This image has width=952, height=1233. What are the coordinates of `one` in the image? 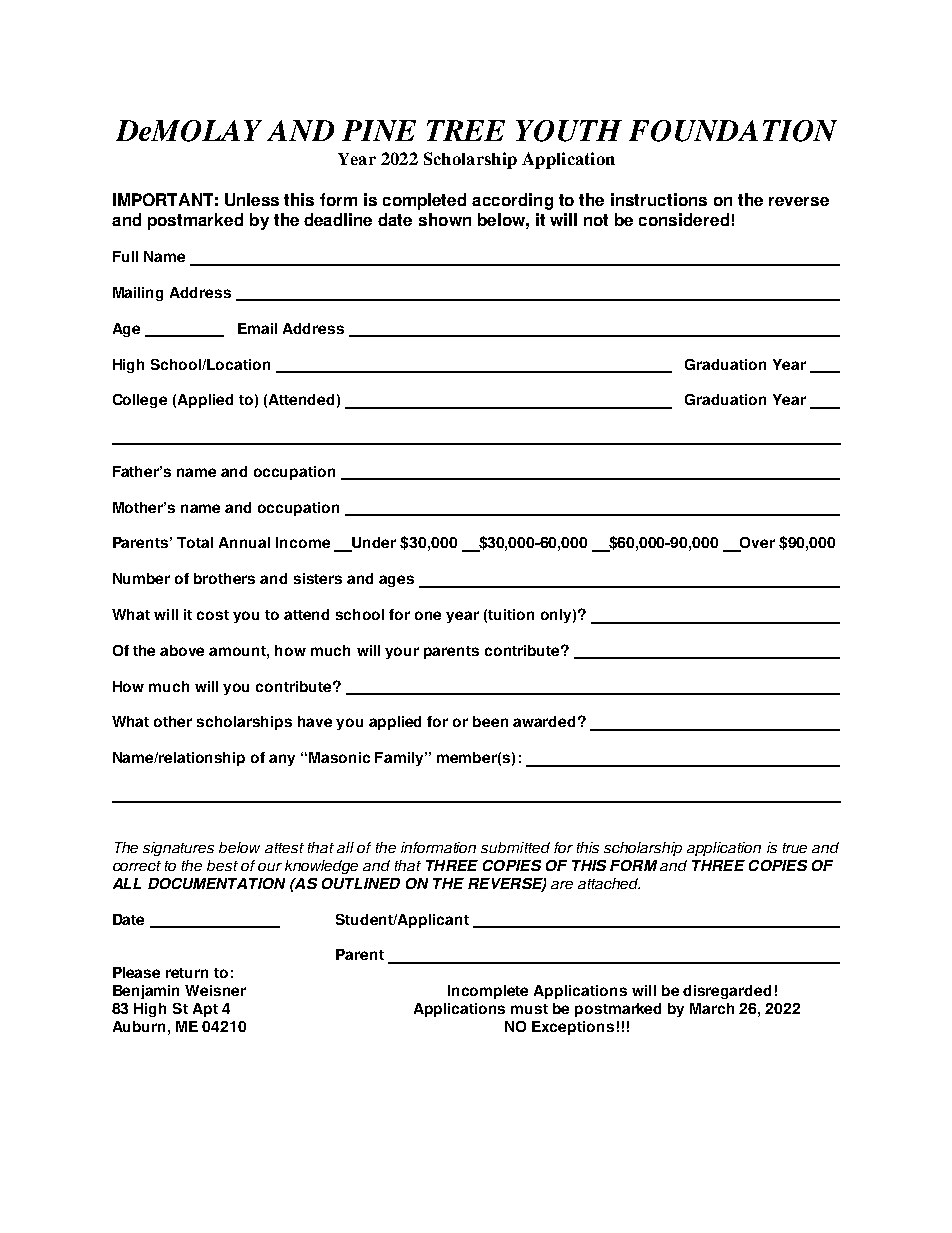 It's located at (428, 615).
